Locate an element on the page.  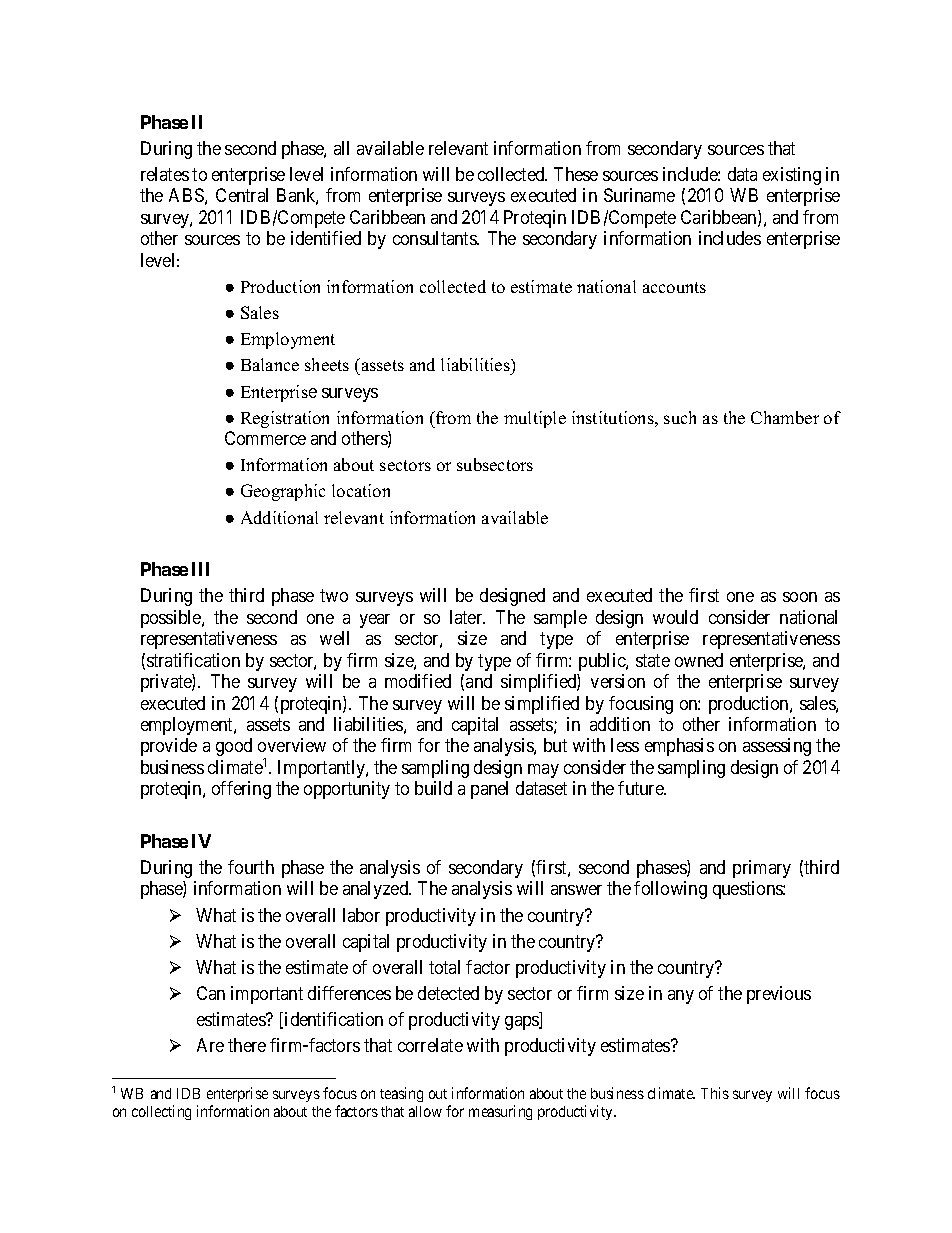
Central is located at coordinates (242, 195).
